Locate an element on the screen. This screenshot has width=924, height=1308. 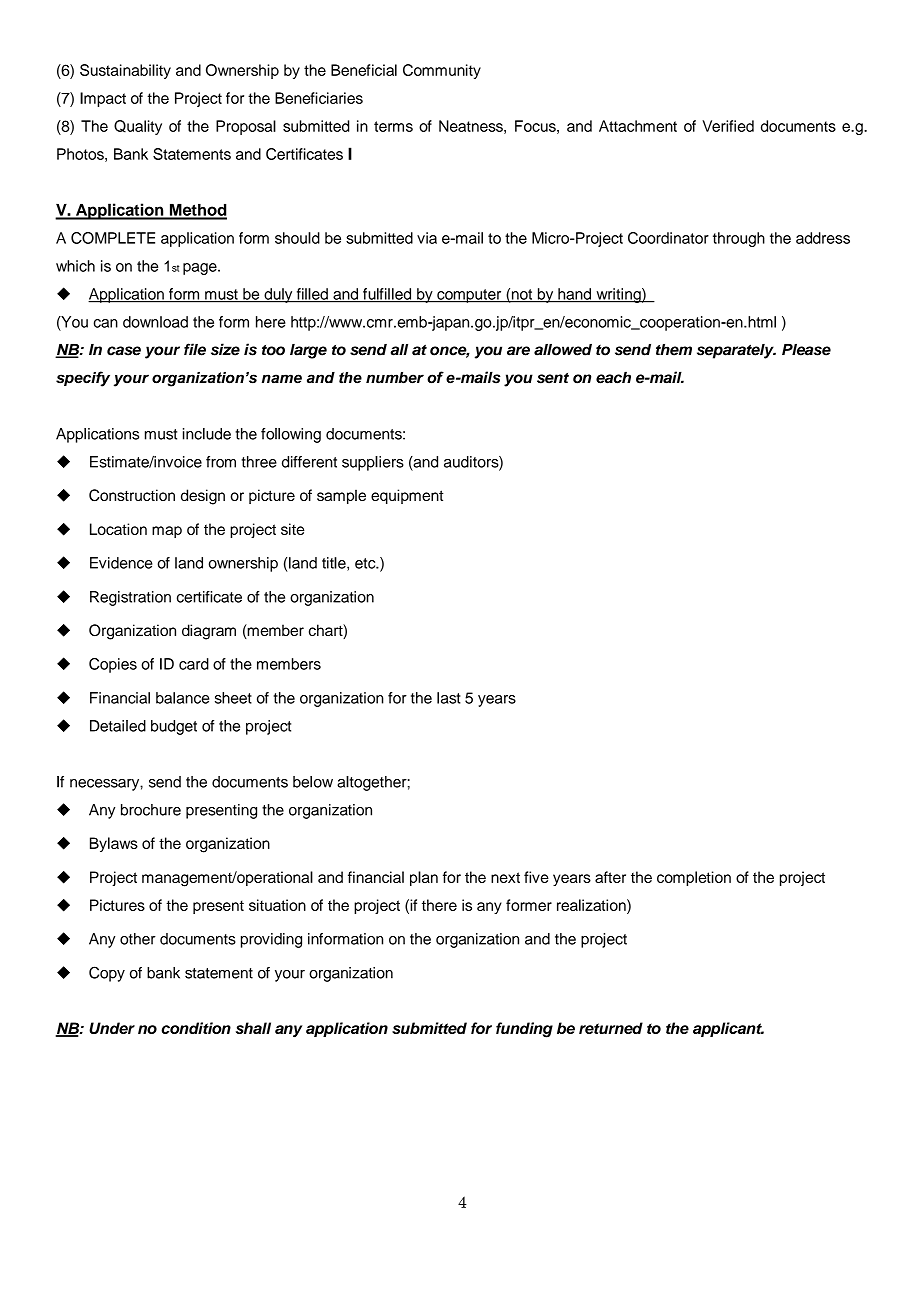
number is located at coordinates (395, 378).
